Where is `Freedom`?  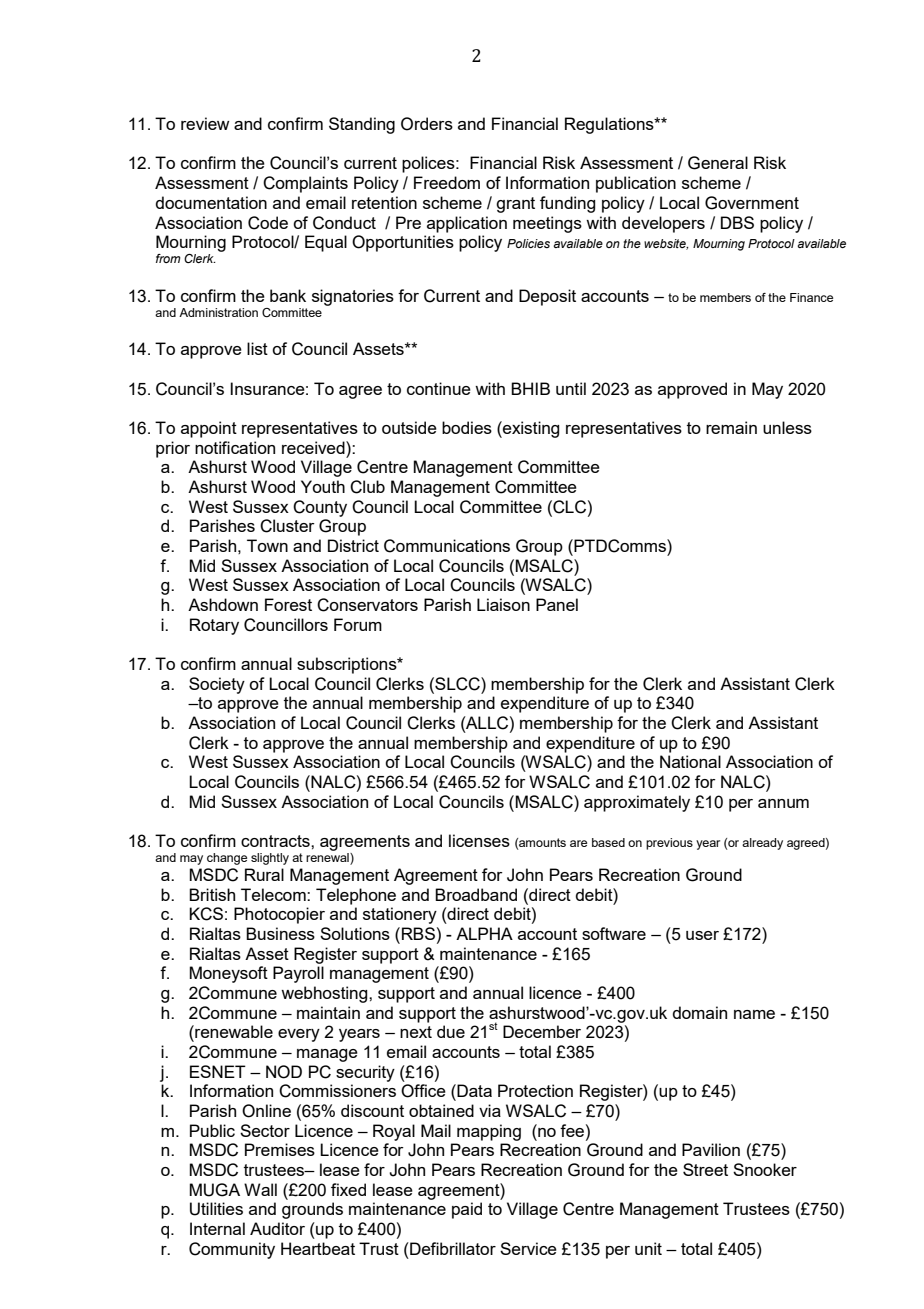
Freedom is located at coordinates (447, 182).
